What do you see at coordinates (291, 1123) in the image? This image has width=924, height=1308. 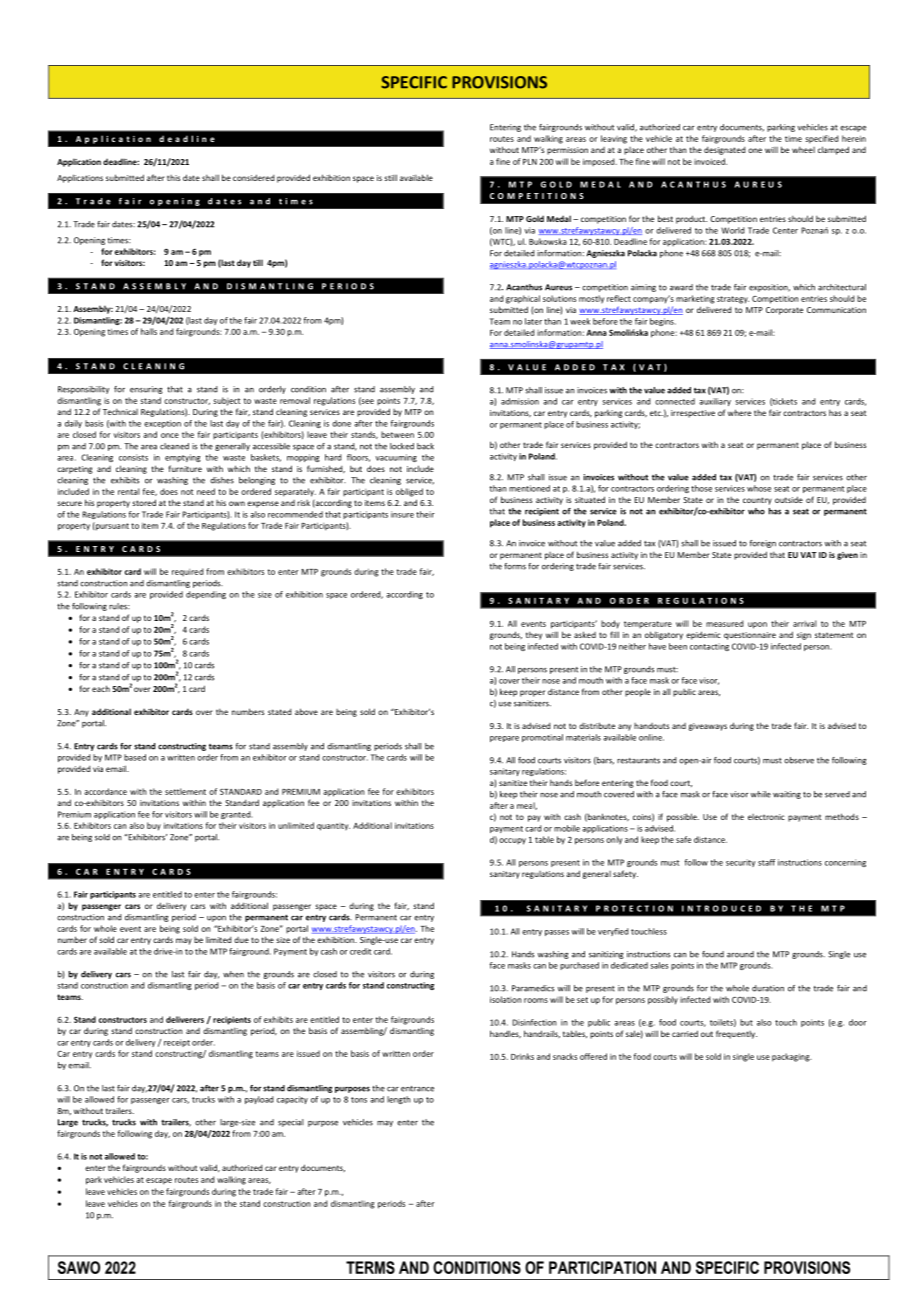 I see `special` at bounding box center [291, 1123].
